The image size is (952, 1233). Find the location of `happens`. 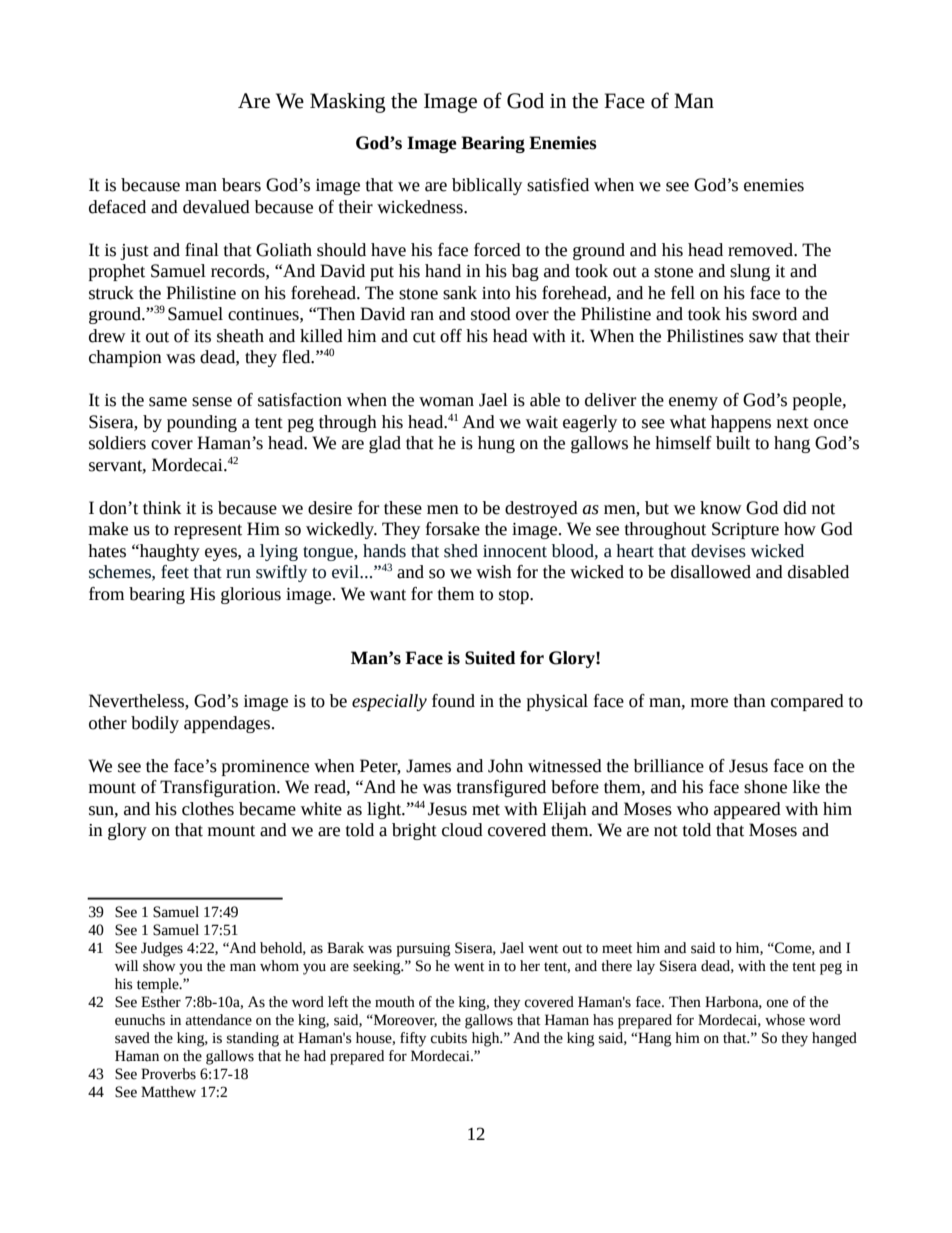

happens is located at coordinates (741, 423).
